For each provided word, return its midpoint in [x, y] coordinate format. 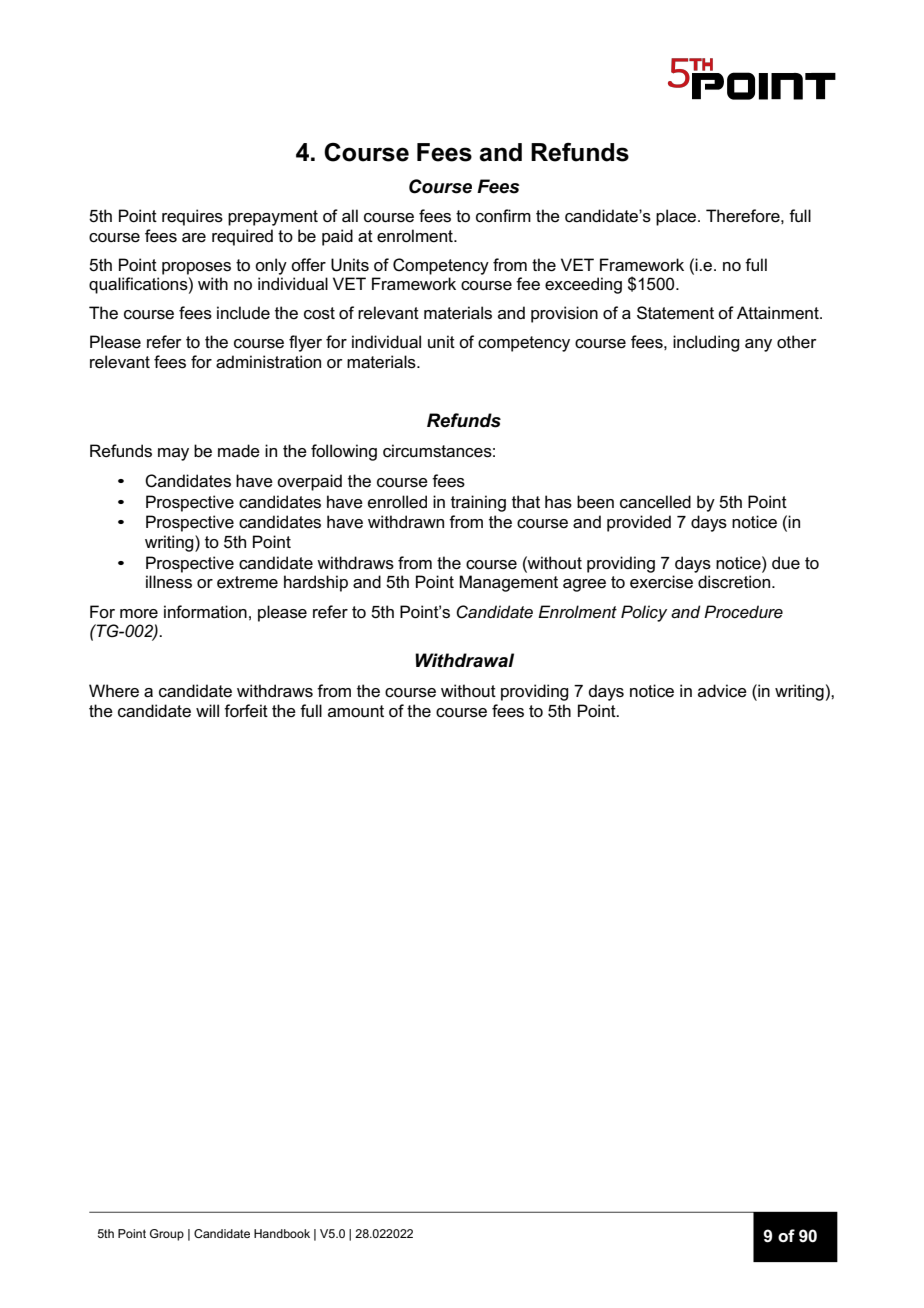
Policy [644, 613]
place [677, 217]
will [207, 710]
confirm [503, 216]
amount [356, 711]
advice [722, 691]
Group [167, 1235]
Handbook [282, 1233]
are [194, 238]
